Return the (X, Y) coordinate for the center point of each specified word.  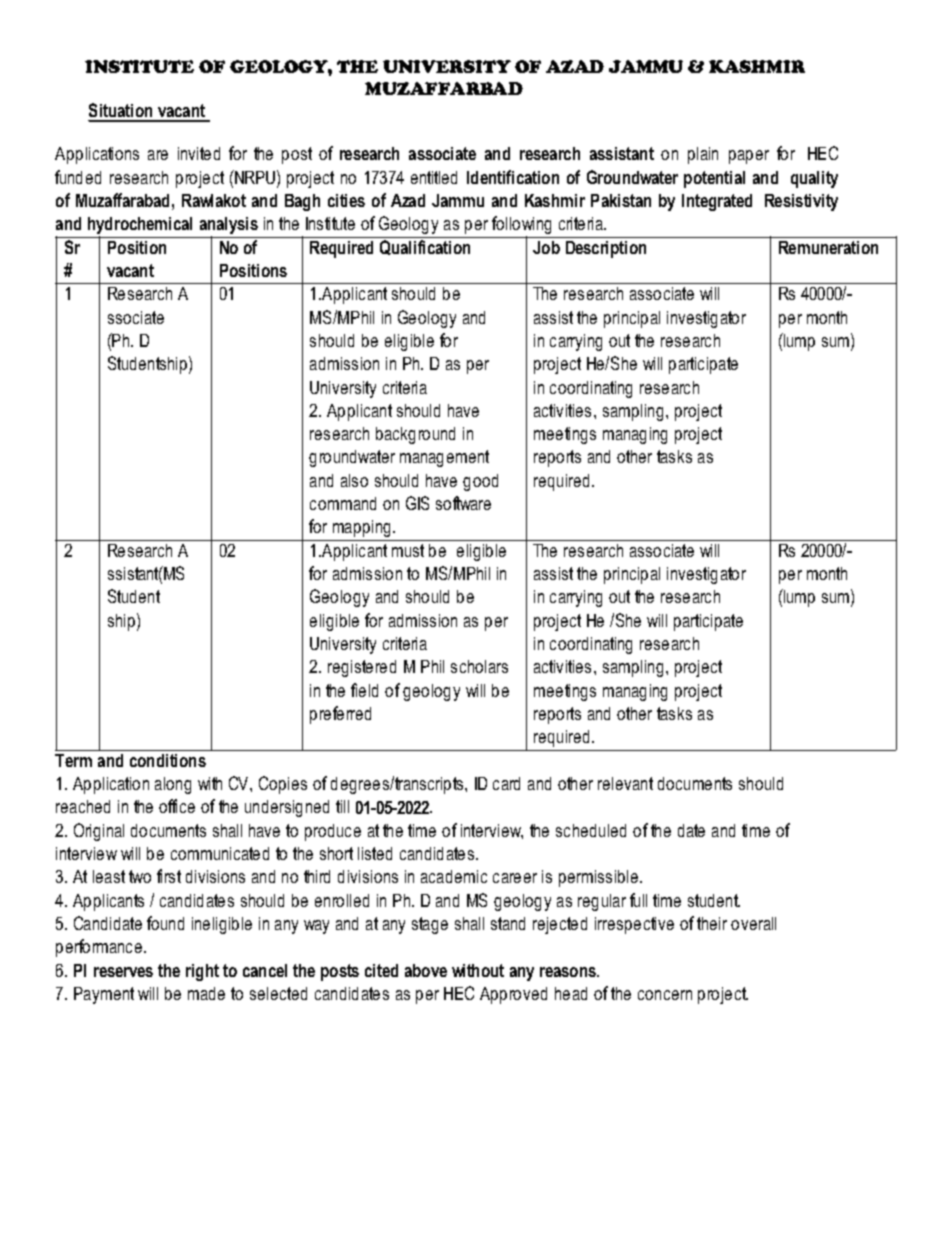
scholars (479, 666)
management (444, 458)
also (354, 480)
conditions (168, 760)
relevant (625, 783)
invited (199, 153)
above (426, 970)
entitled (434, 177)
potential (714, 179)
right (202, 972)
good (480, 482)
